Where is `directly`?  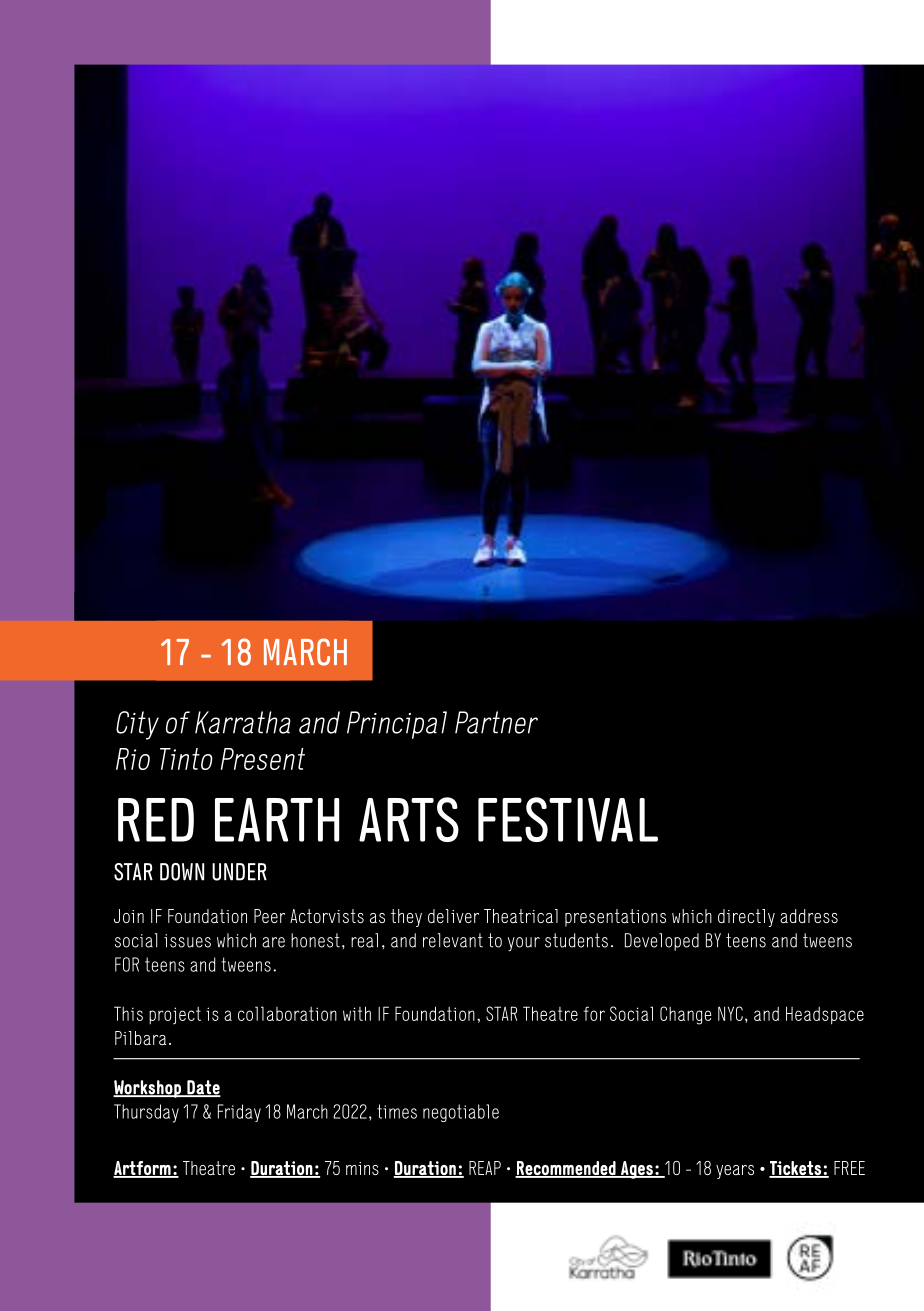
directly is located at coordinates (746, 918).
